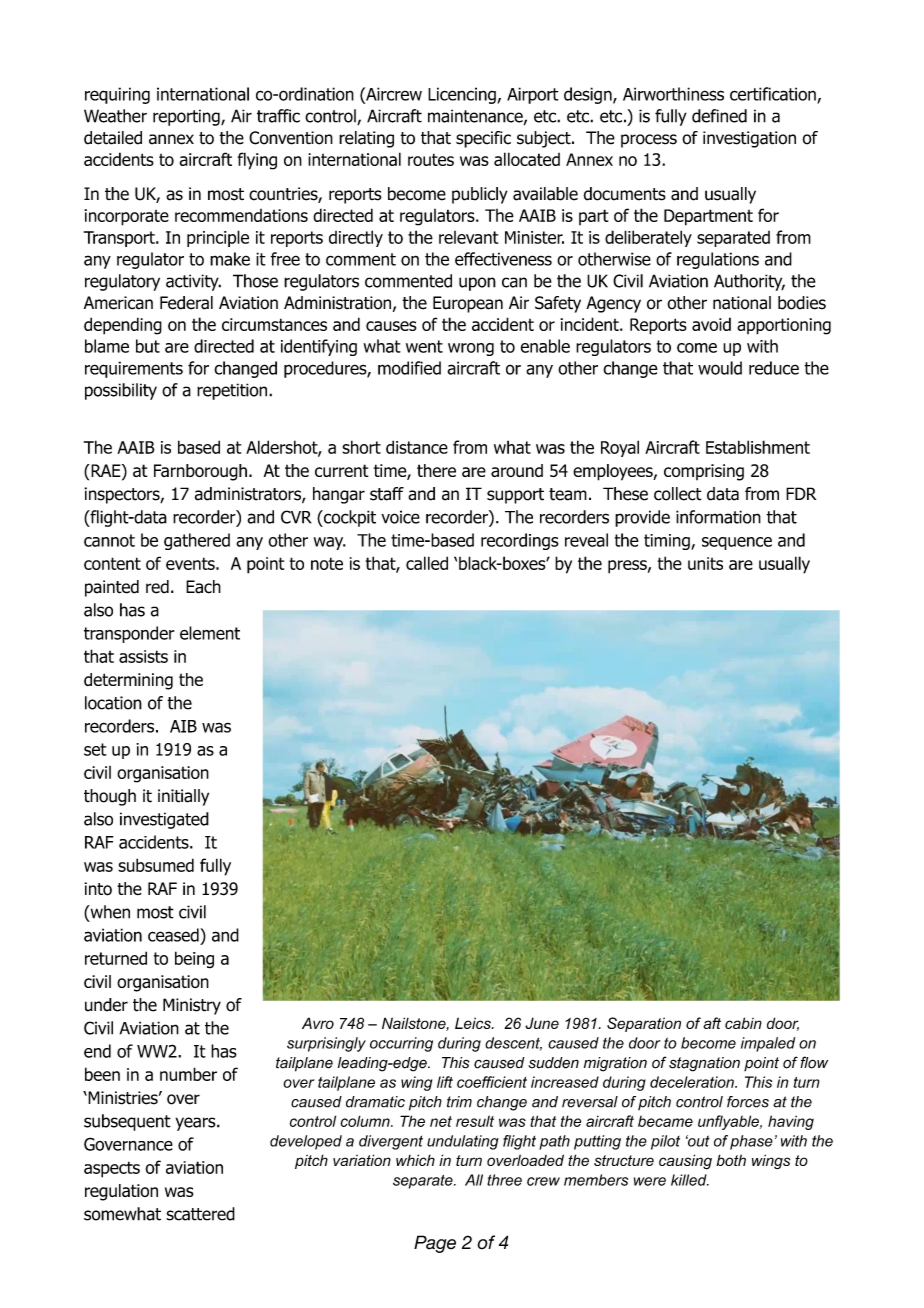 Image resolution: width=924 pixels, height=1308 pixels. What do you see at coordinates (427, 563) in the image?
I see `called` at bounding box center [427, 563].
